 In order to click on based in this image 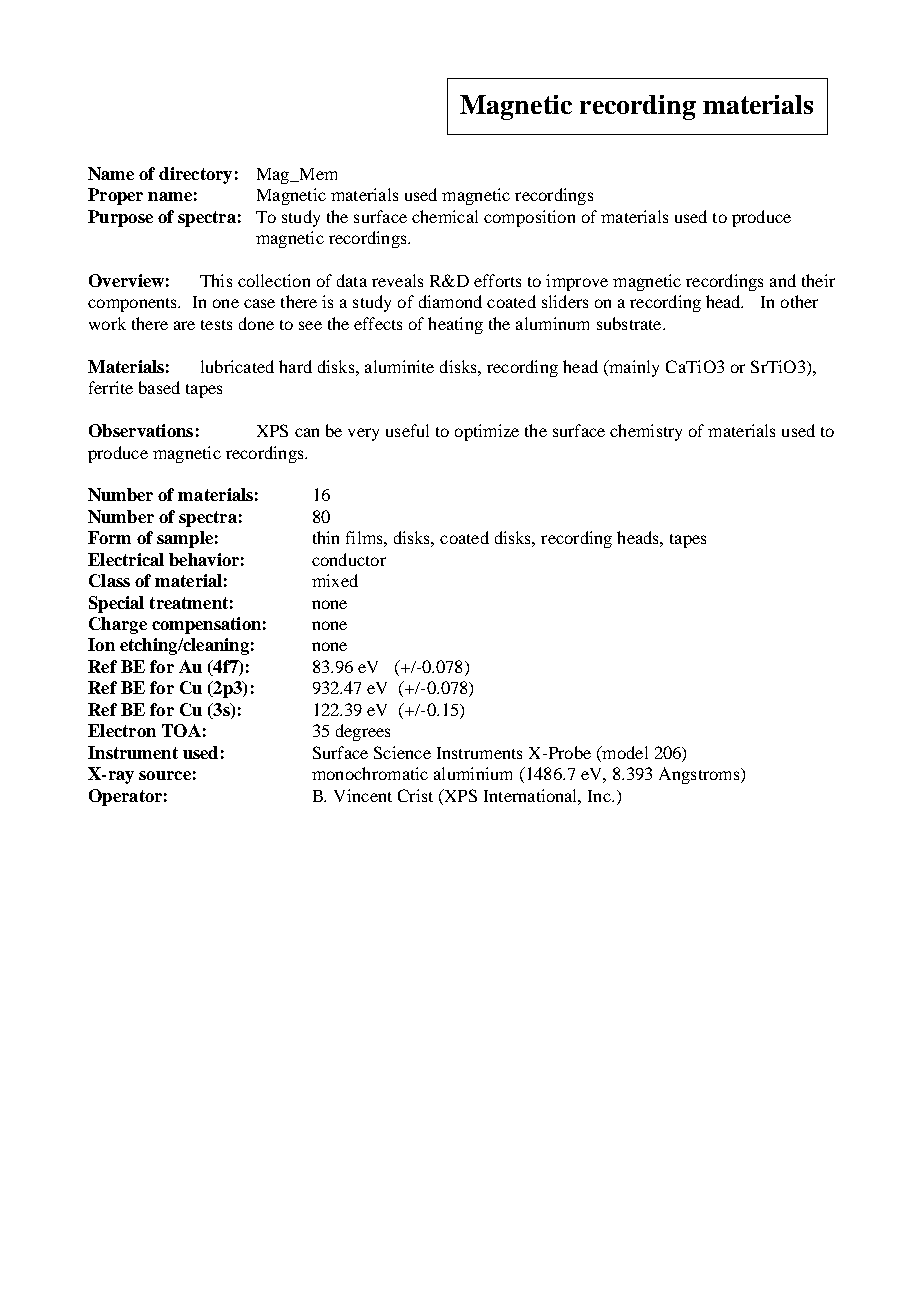, I will do `click(159, 387)`.
